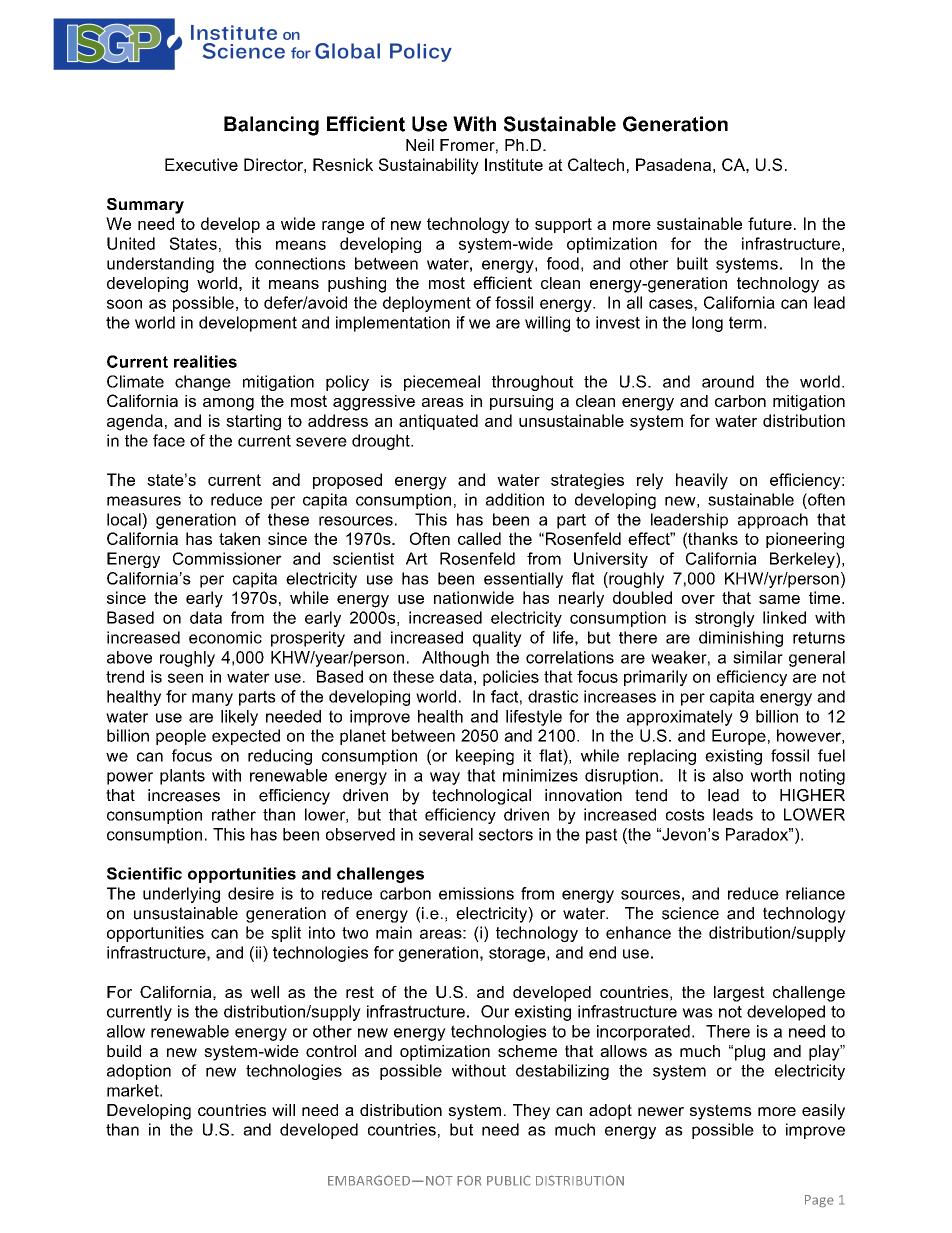  Describe the element at coordinates (225, 637) in the image. I see `economic` at that location.
